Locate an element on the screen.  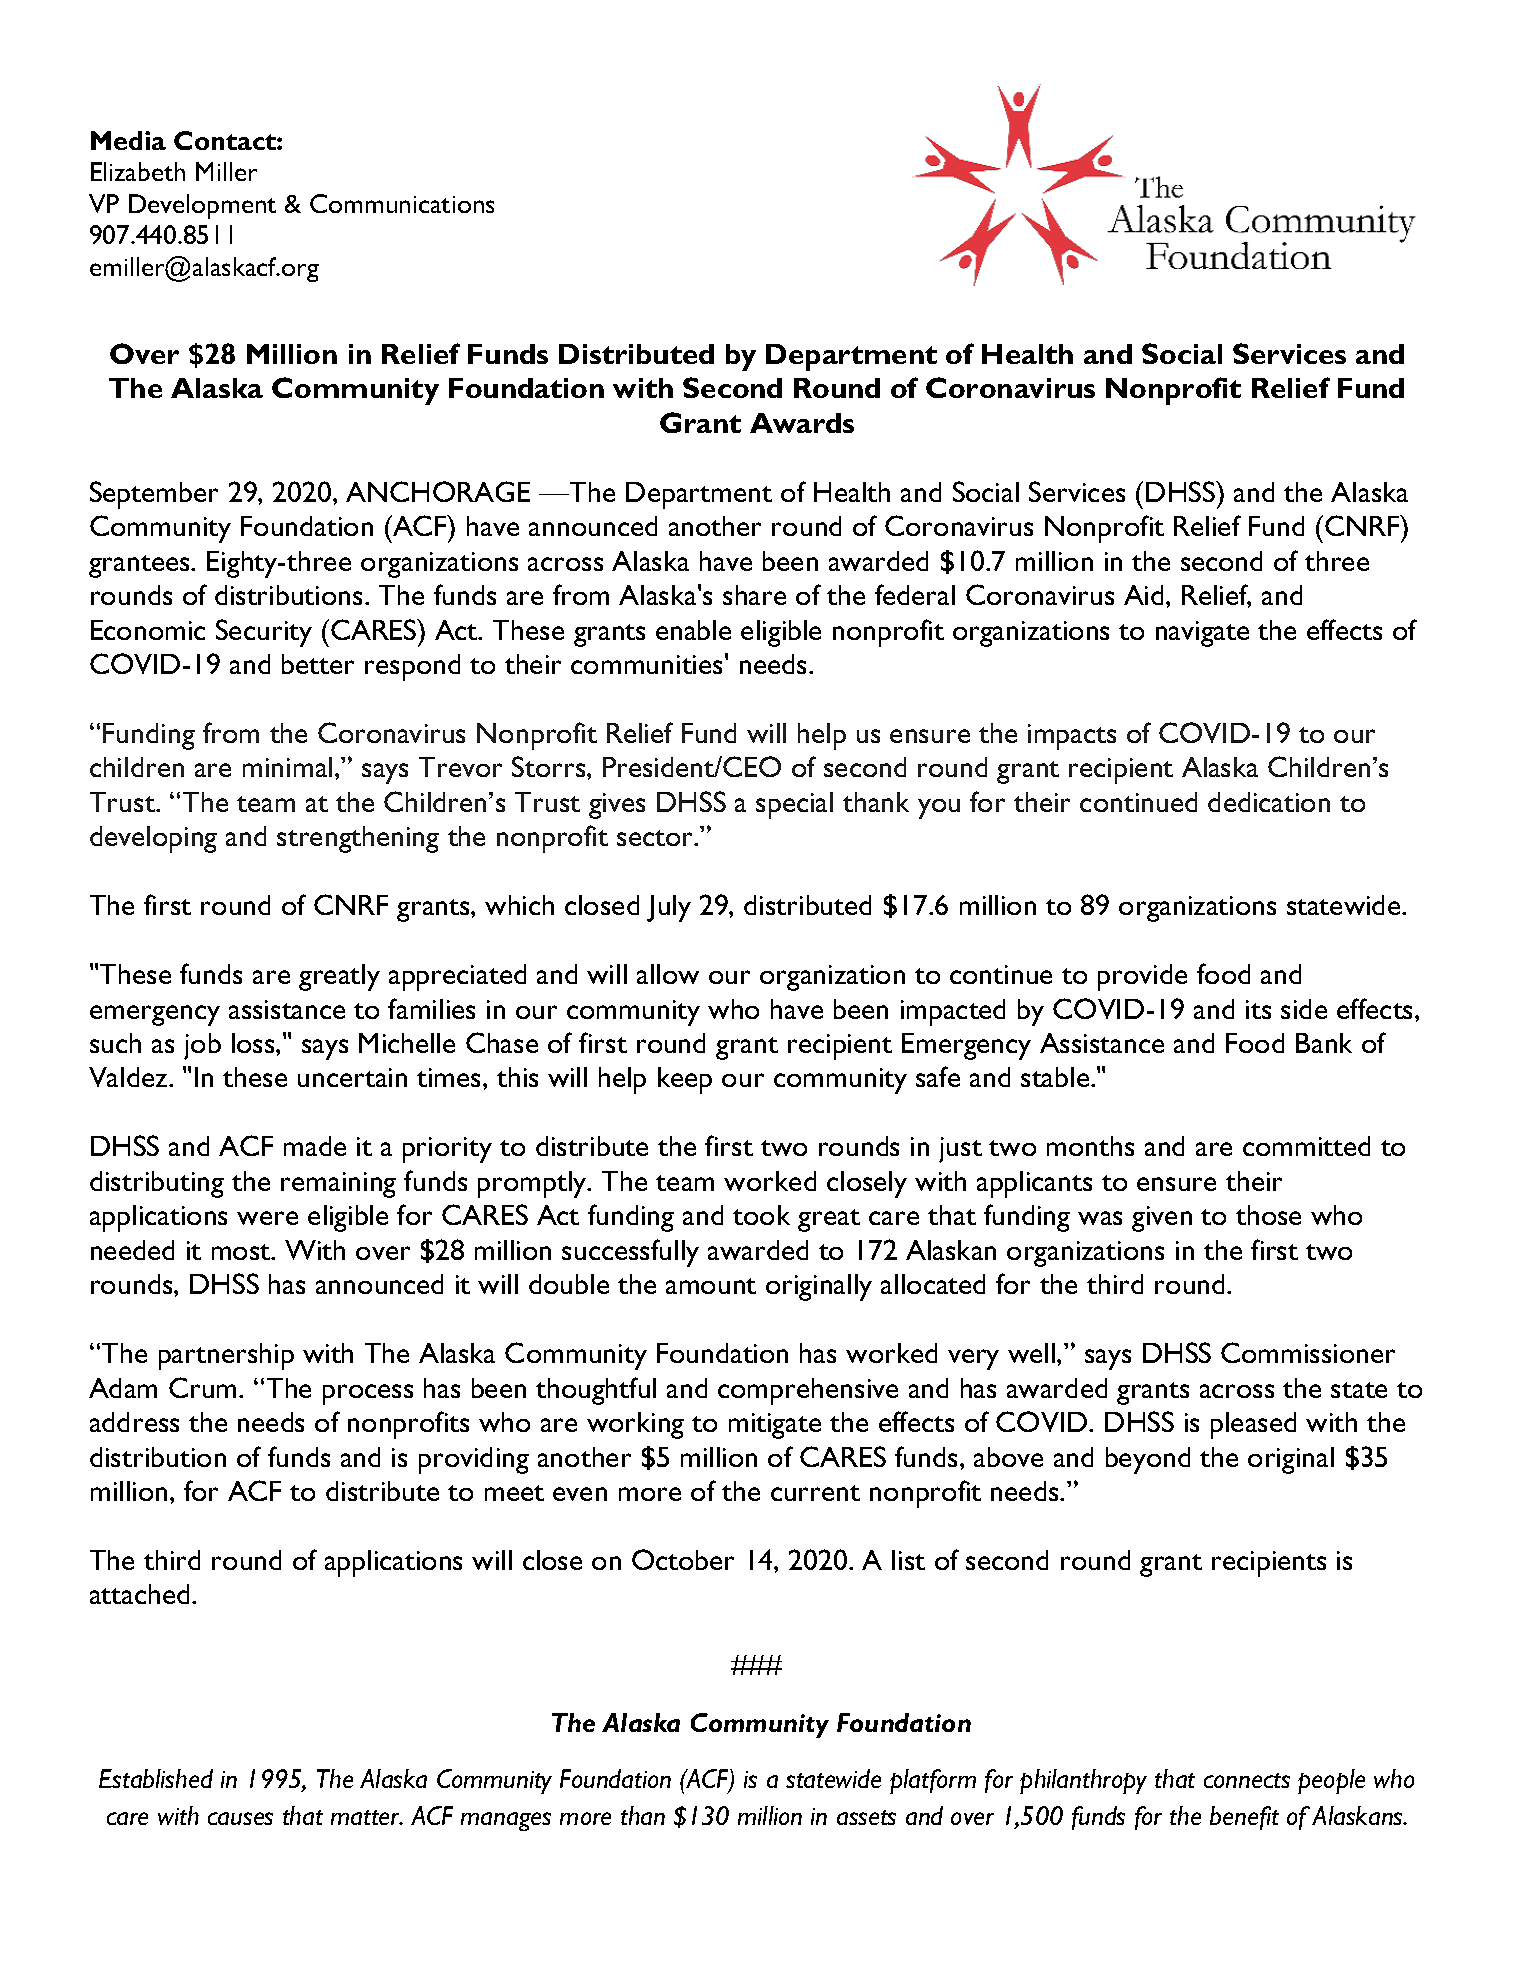
provide is located at coordinates (1142, 977).
